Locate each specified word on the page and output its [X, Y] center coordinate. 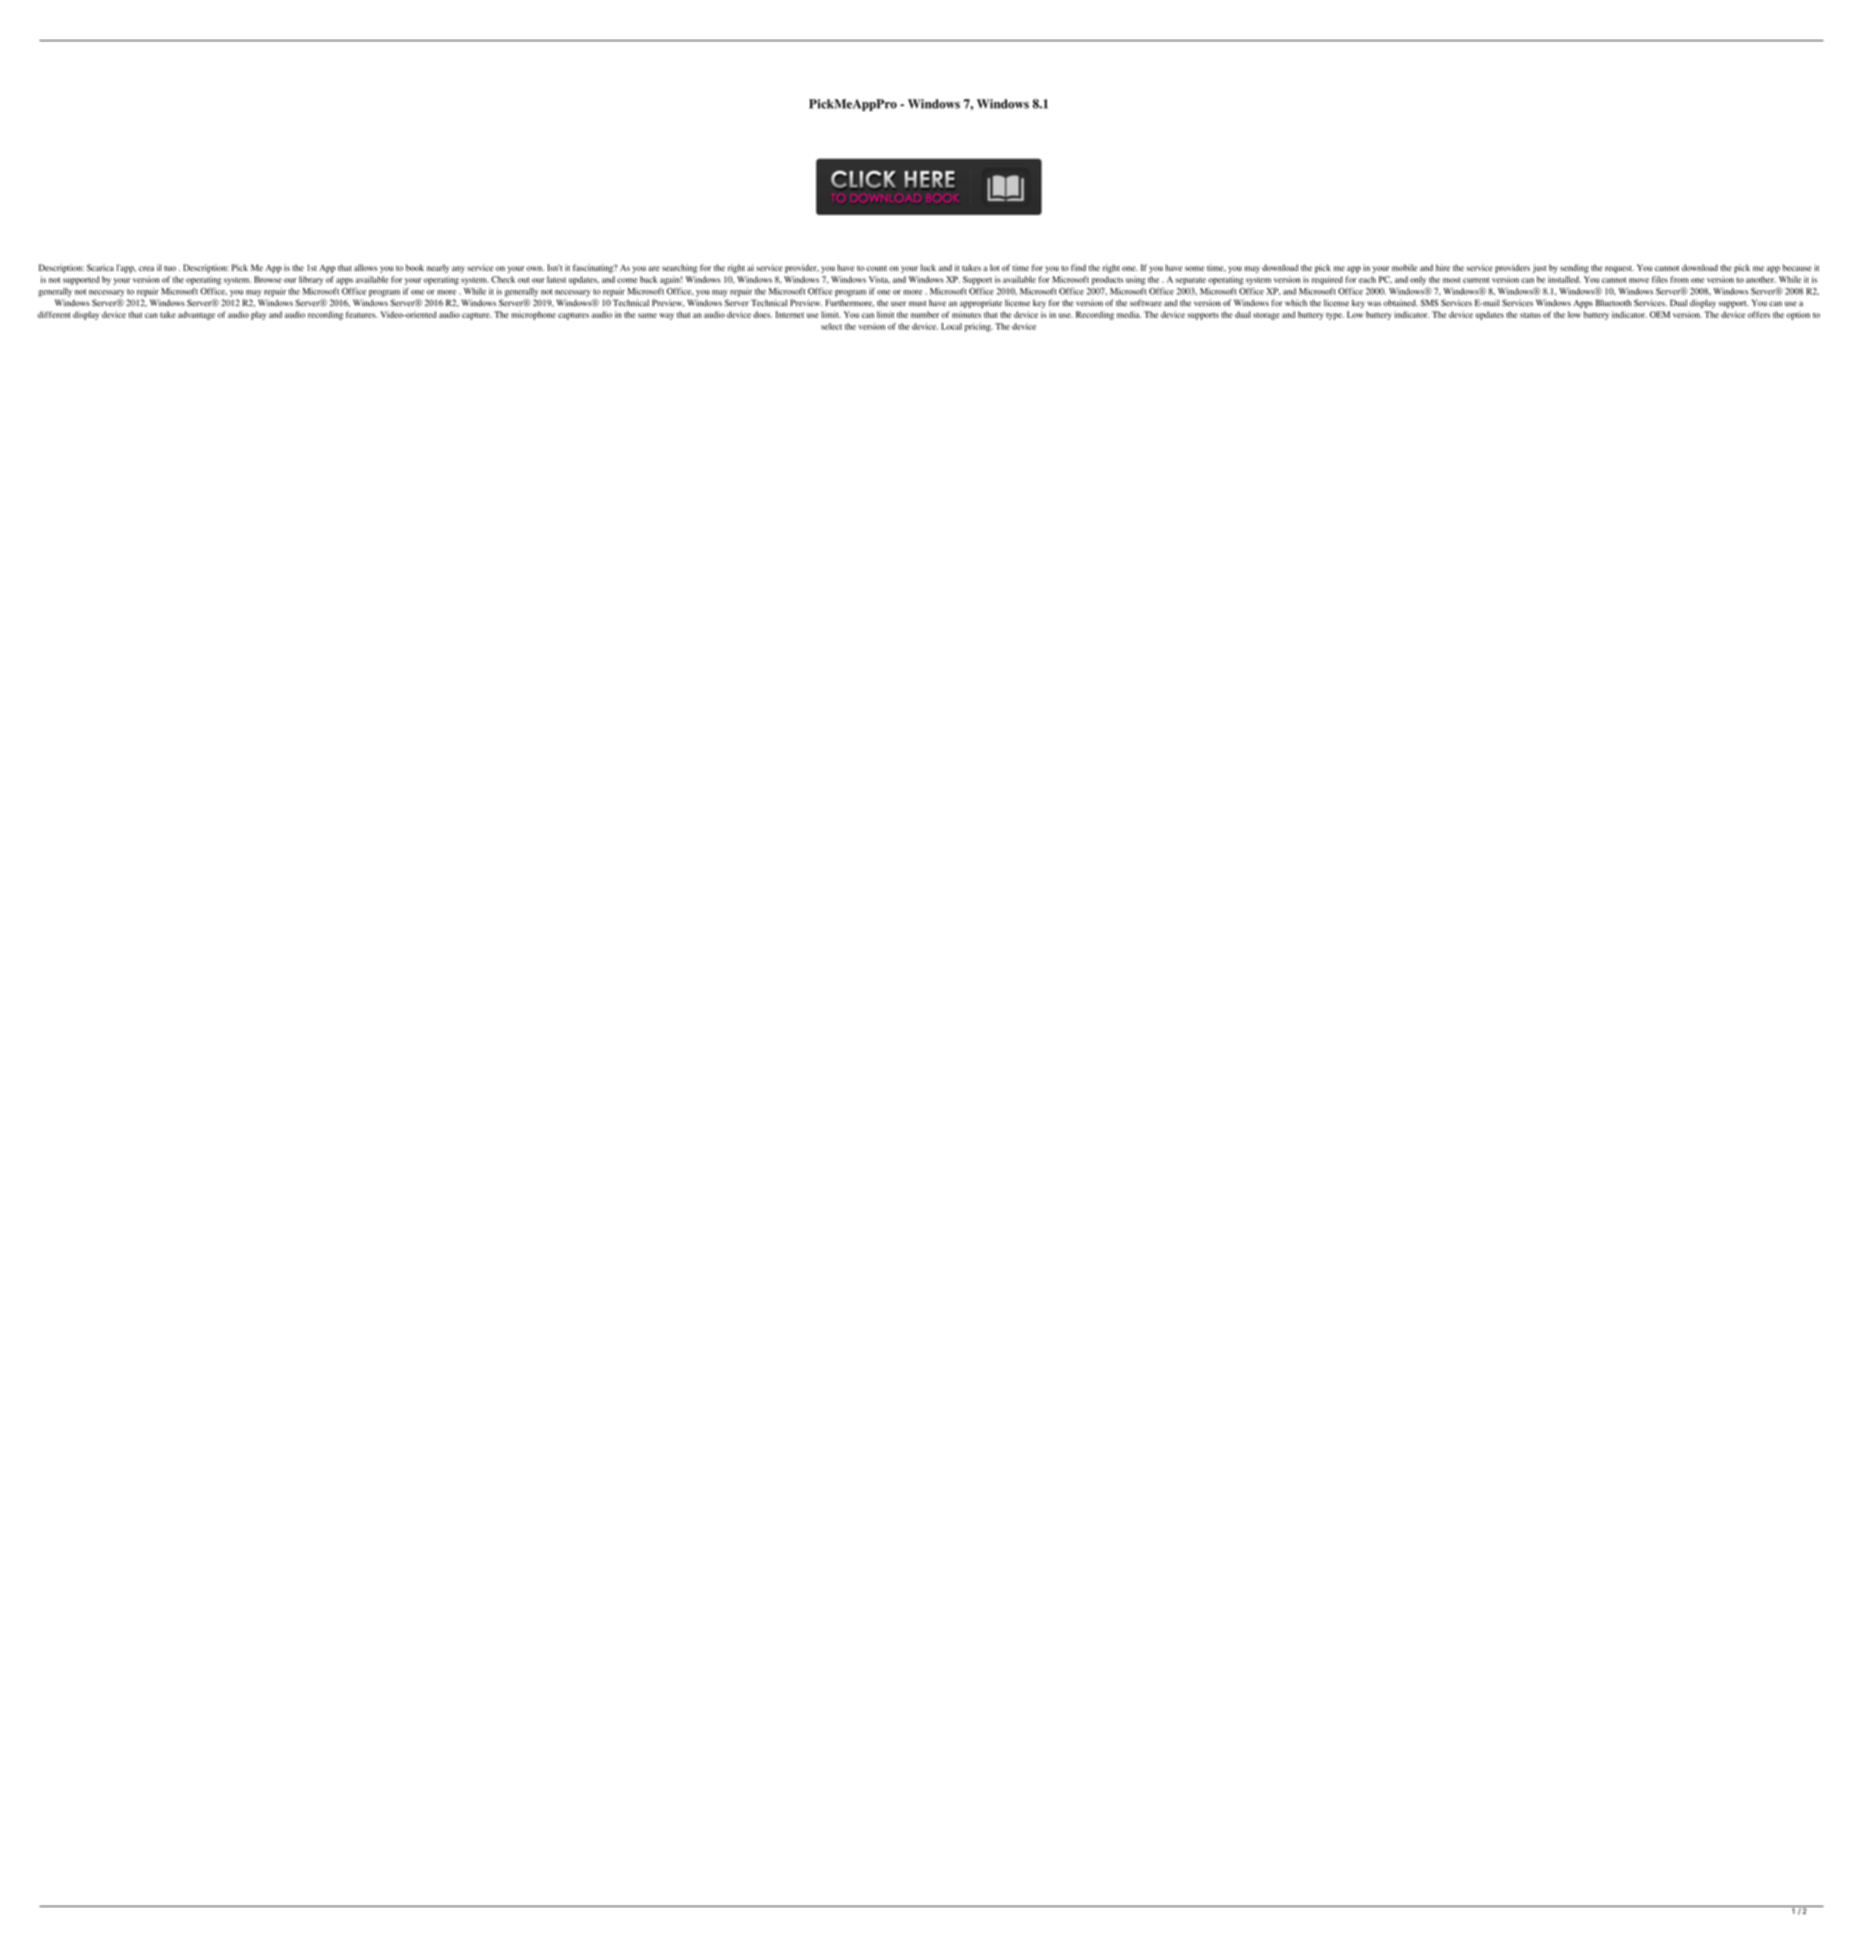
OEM [1660, 314]
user [898, 303]
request [1619, 269]
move [1639, 280]
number [925, 314]
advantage [196, 315]
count [876, 268]
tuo [170, 268]
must [917, 303]
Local [951, 326]
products [1108, 280]
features [361, 314]
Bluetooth [1613, 302]
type [1335, 316]
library [311, 280]
